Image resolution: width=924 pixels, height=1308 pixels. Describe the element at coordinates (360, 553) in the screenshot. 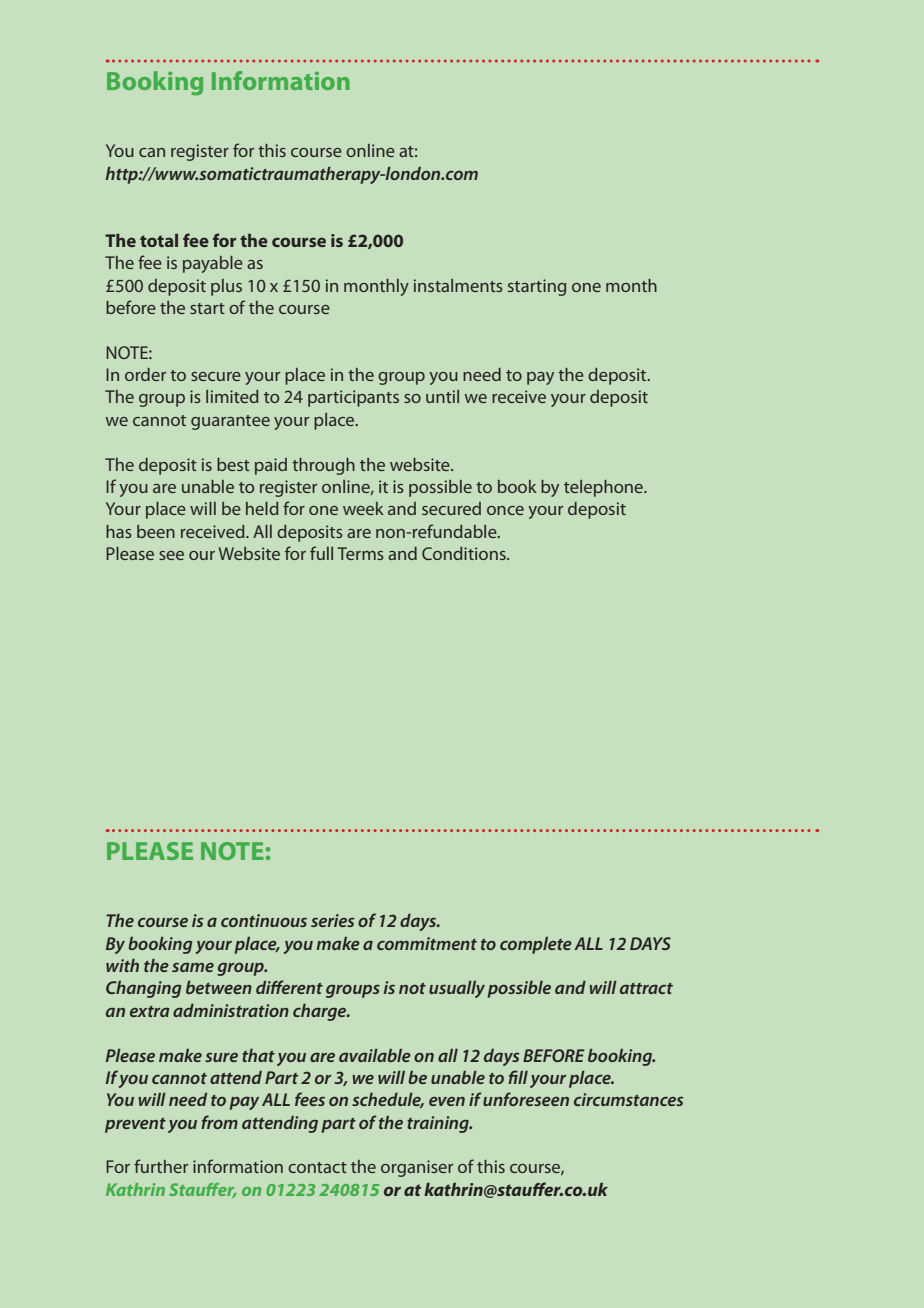

I see `Terms` at that location.
